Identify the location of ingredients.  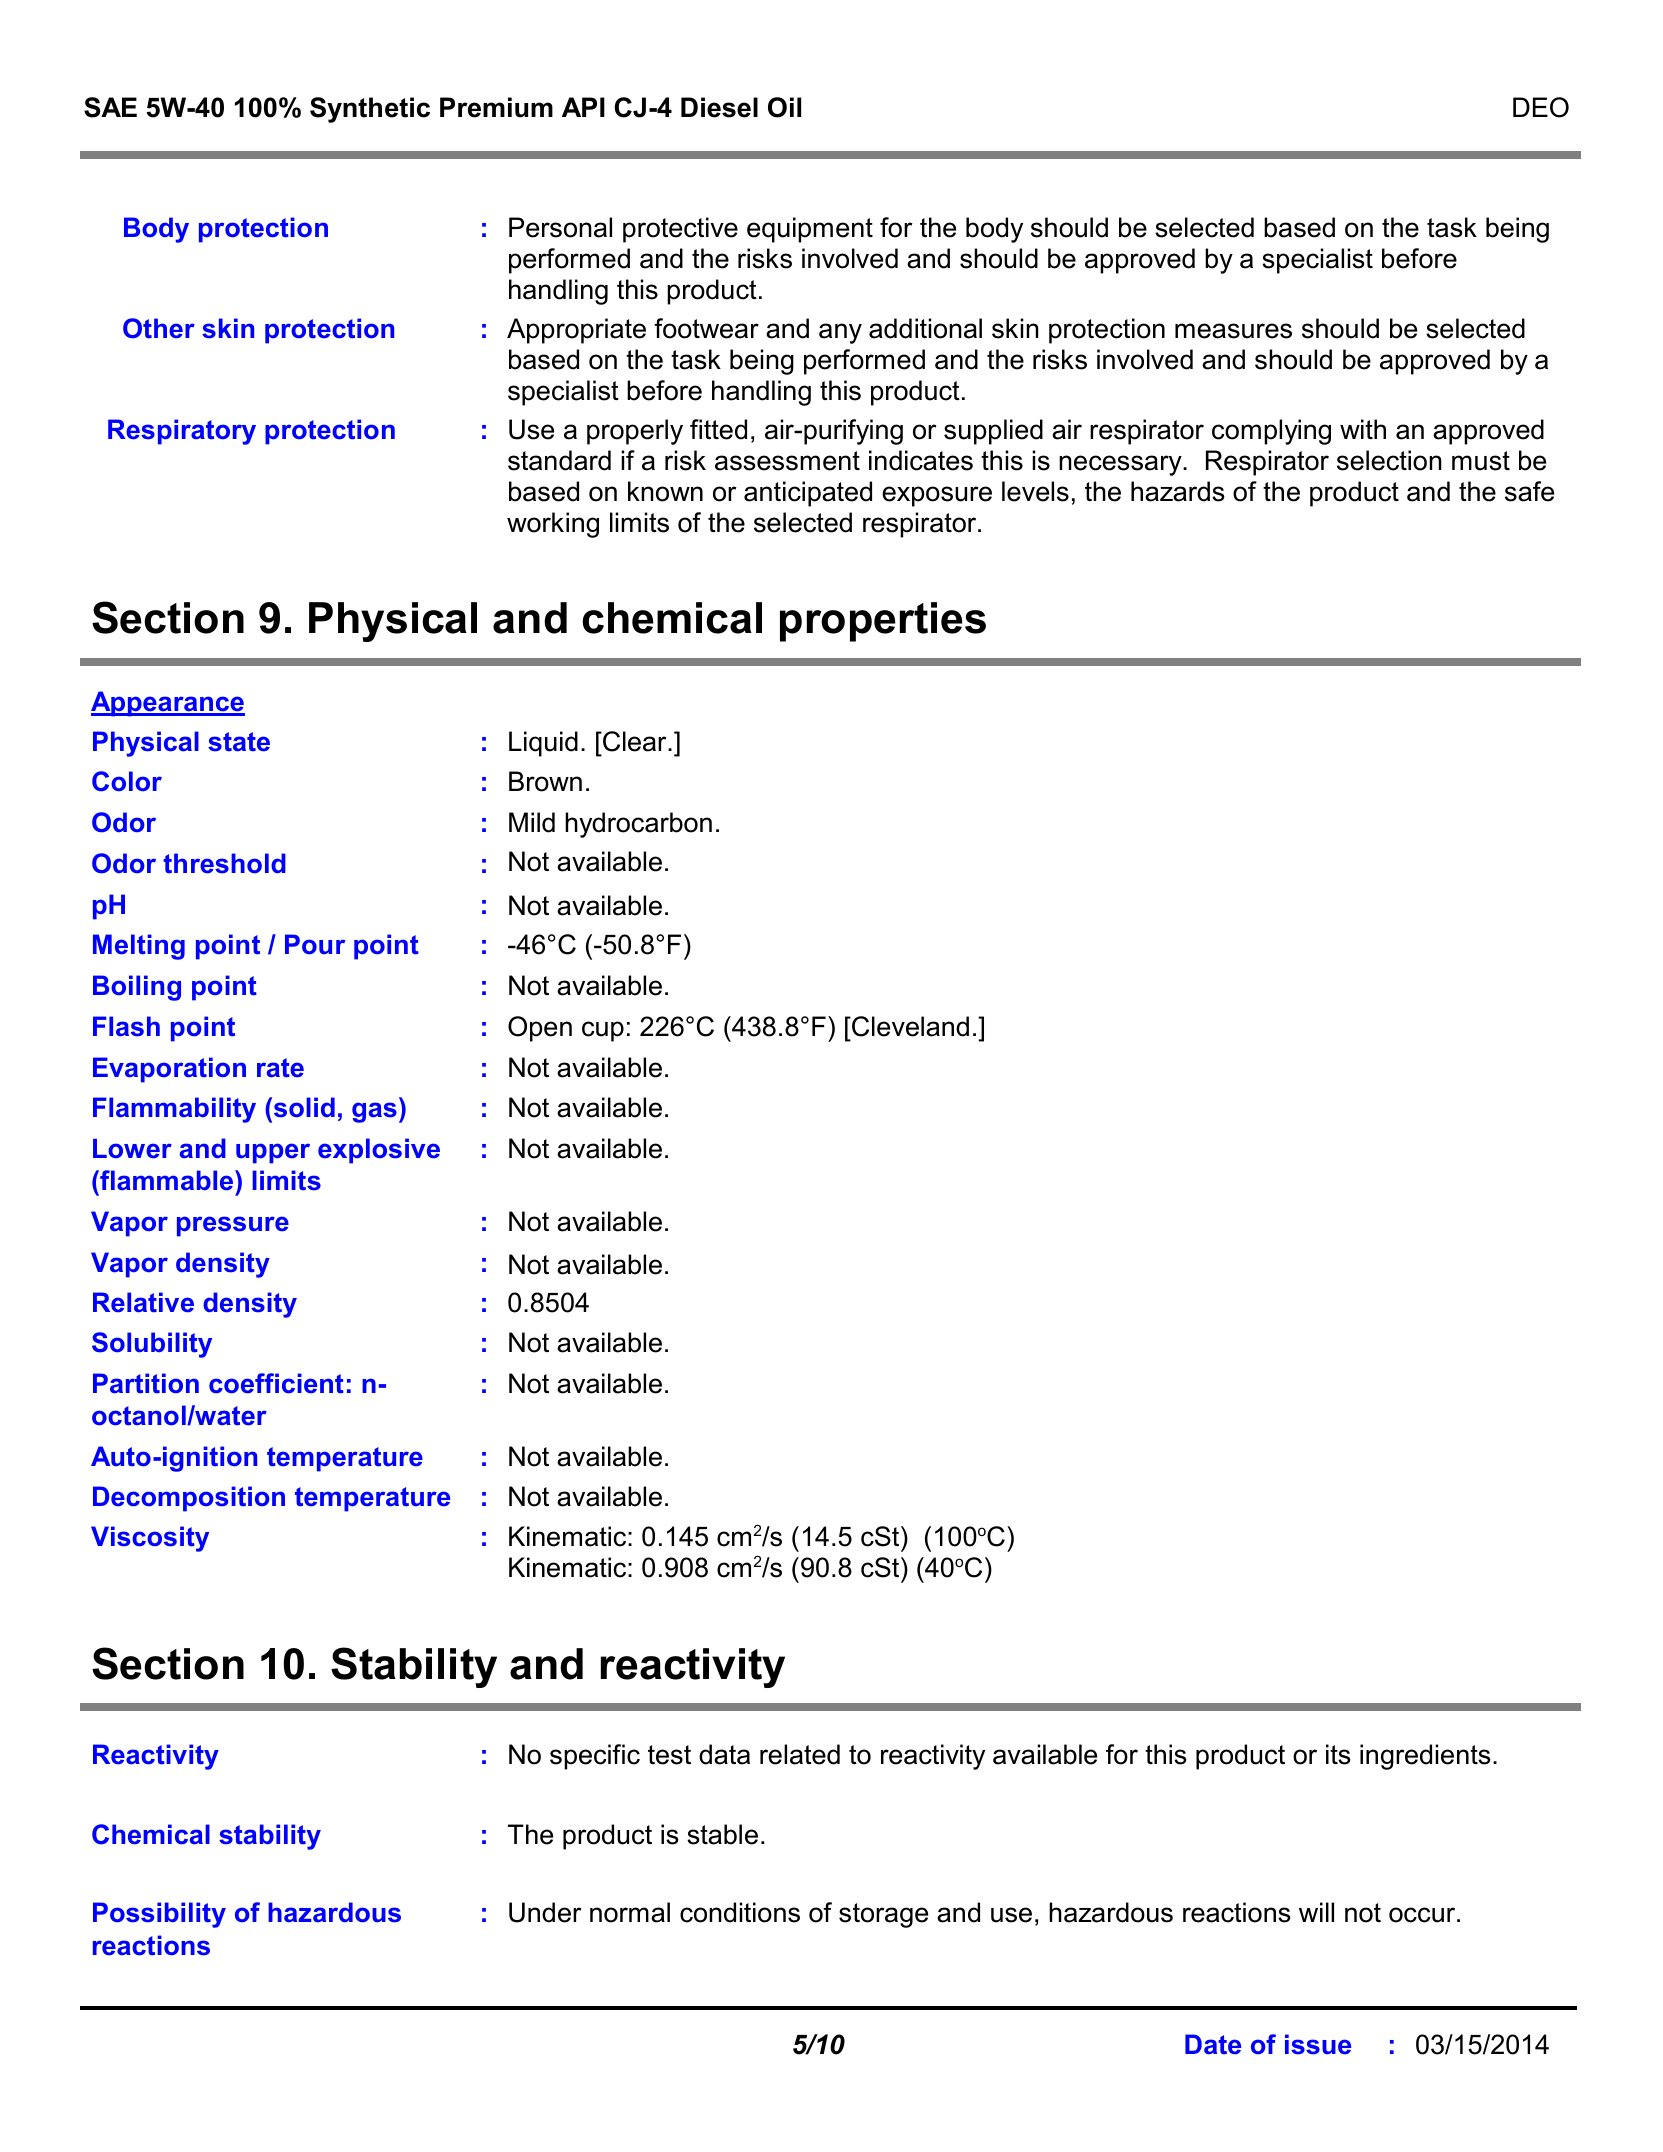
(1425, 1757).
